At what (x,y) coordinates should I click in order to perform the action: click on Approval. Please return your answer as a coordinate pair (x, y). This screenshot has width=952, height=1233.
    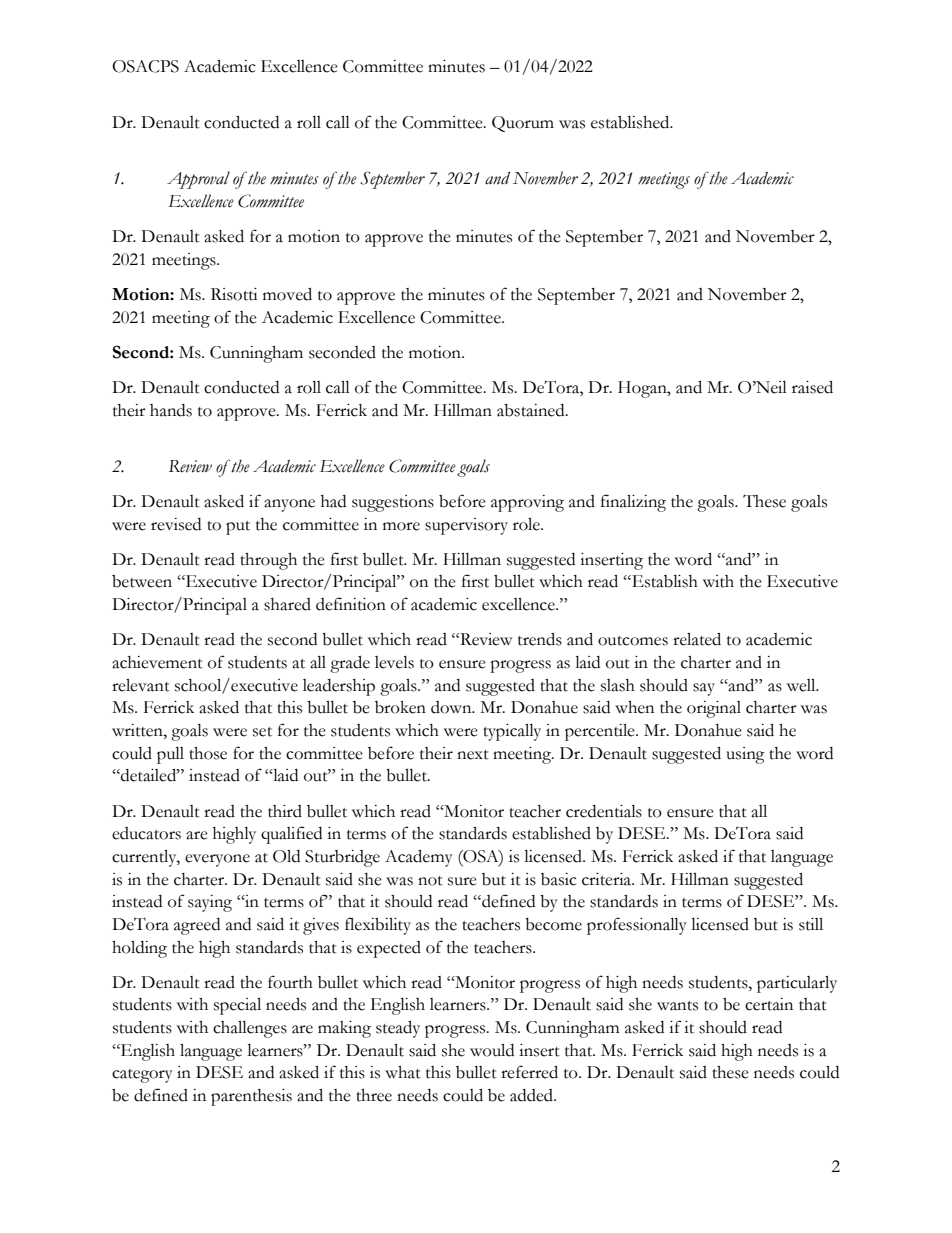
    Looking at the image, I should click on (198, 180).
